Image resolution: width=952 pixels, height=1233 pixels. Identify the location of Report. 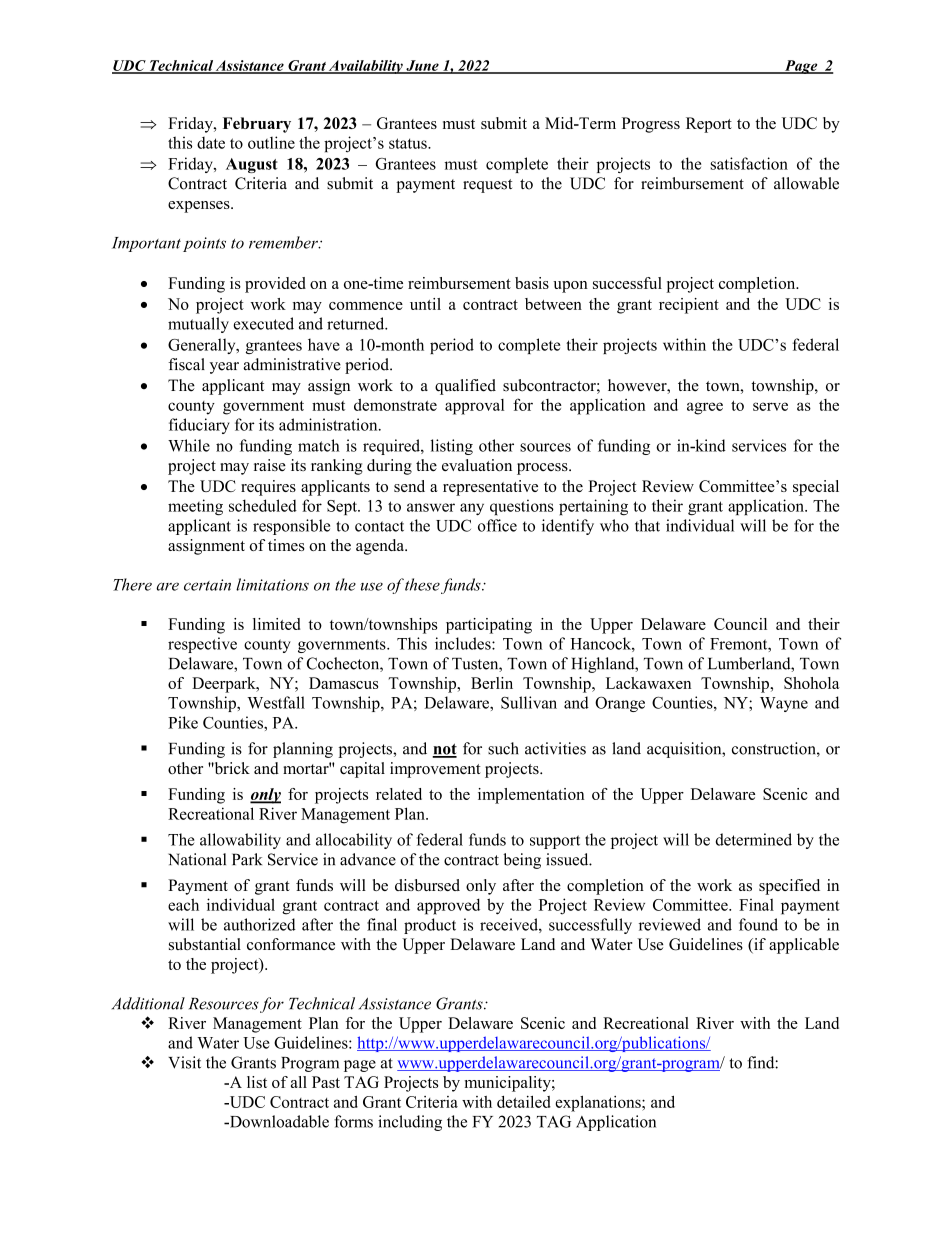
(709, 125).
